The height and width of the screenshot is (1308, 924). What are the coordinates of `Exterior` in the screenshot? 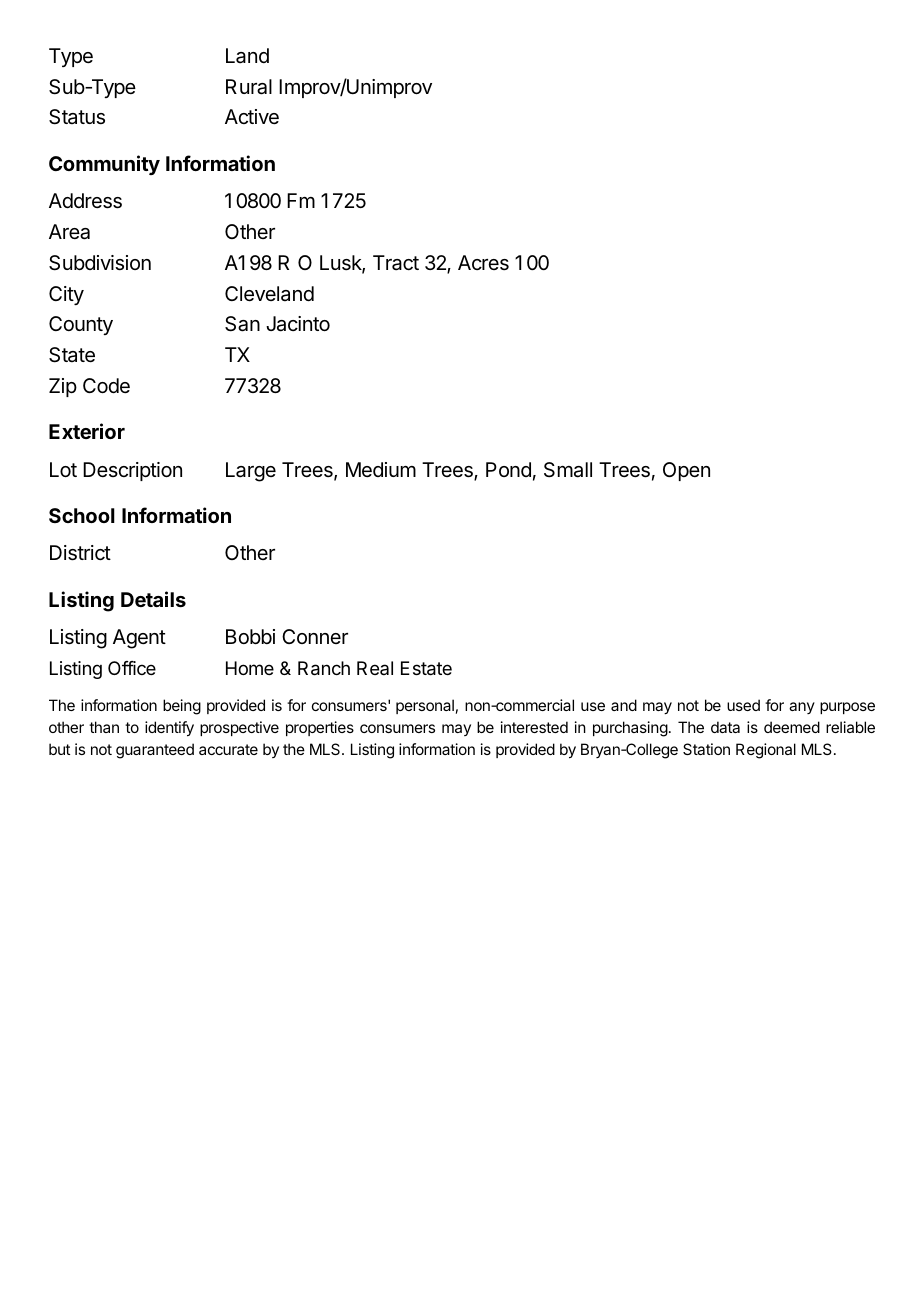 It's located at (87, 431).
